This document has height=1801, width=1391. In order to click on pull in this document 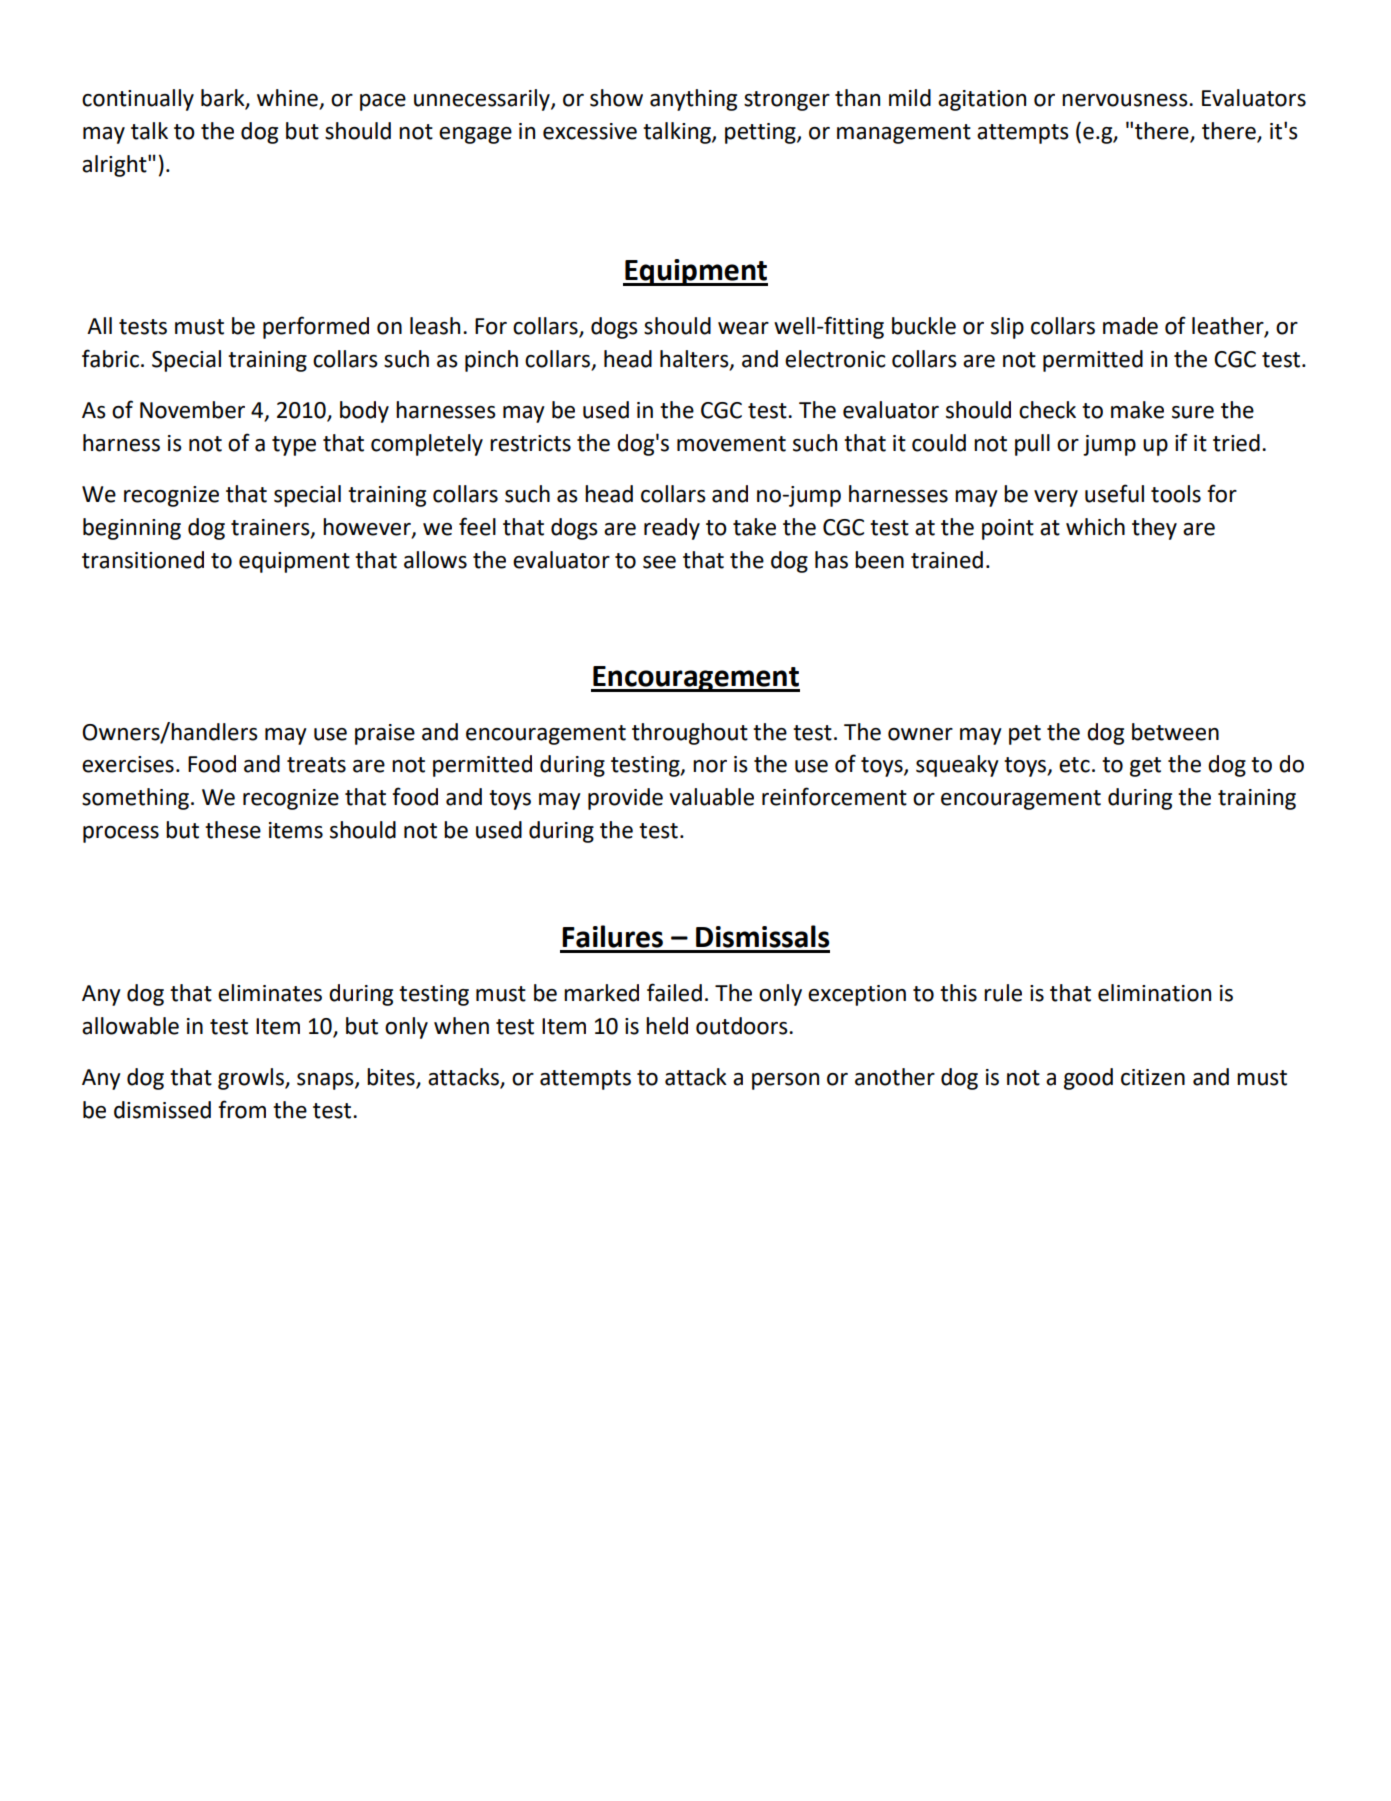, I will do `click(1032, 445)`.
